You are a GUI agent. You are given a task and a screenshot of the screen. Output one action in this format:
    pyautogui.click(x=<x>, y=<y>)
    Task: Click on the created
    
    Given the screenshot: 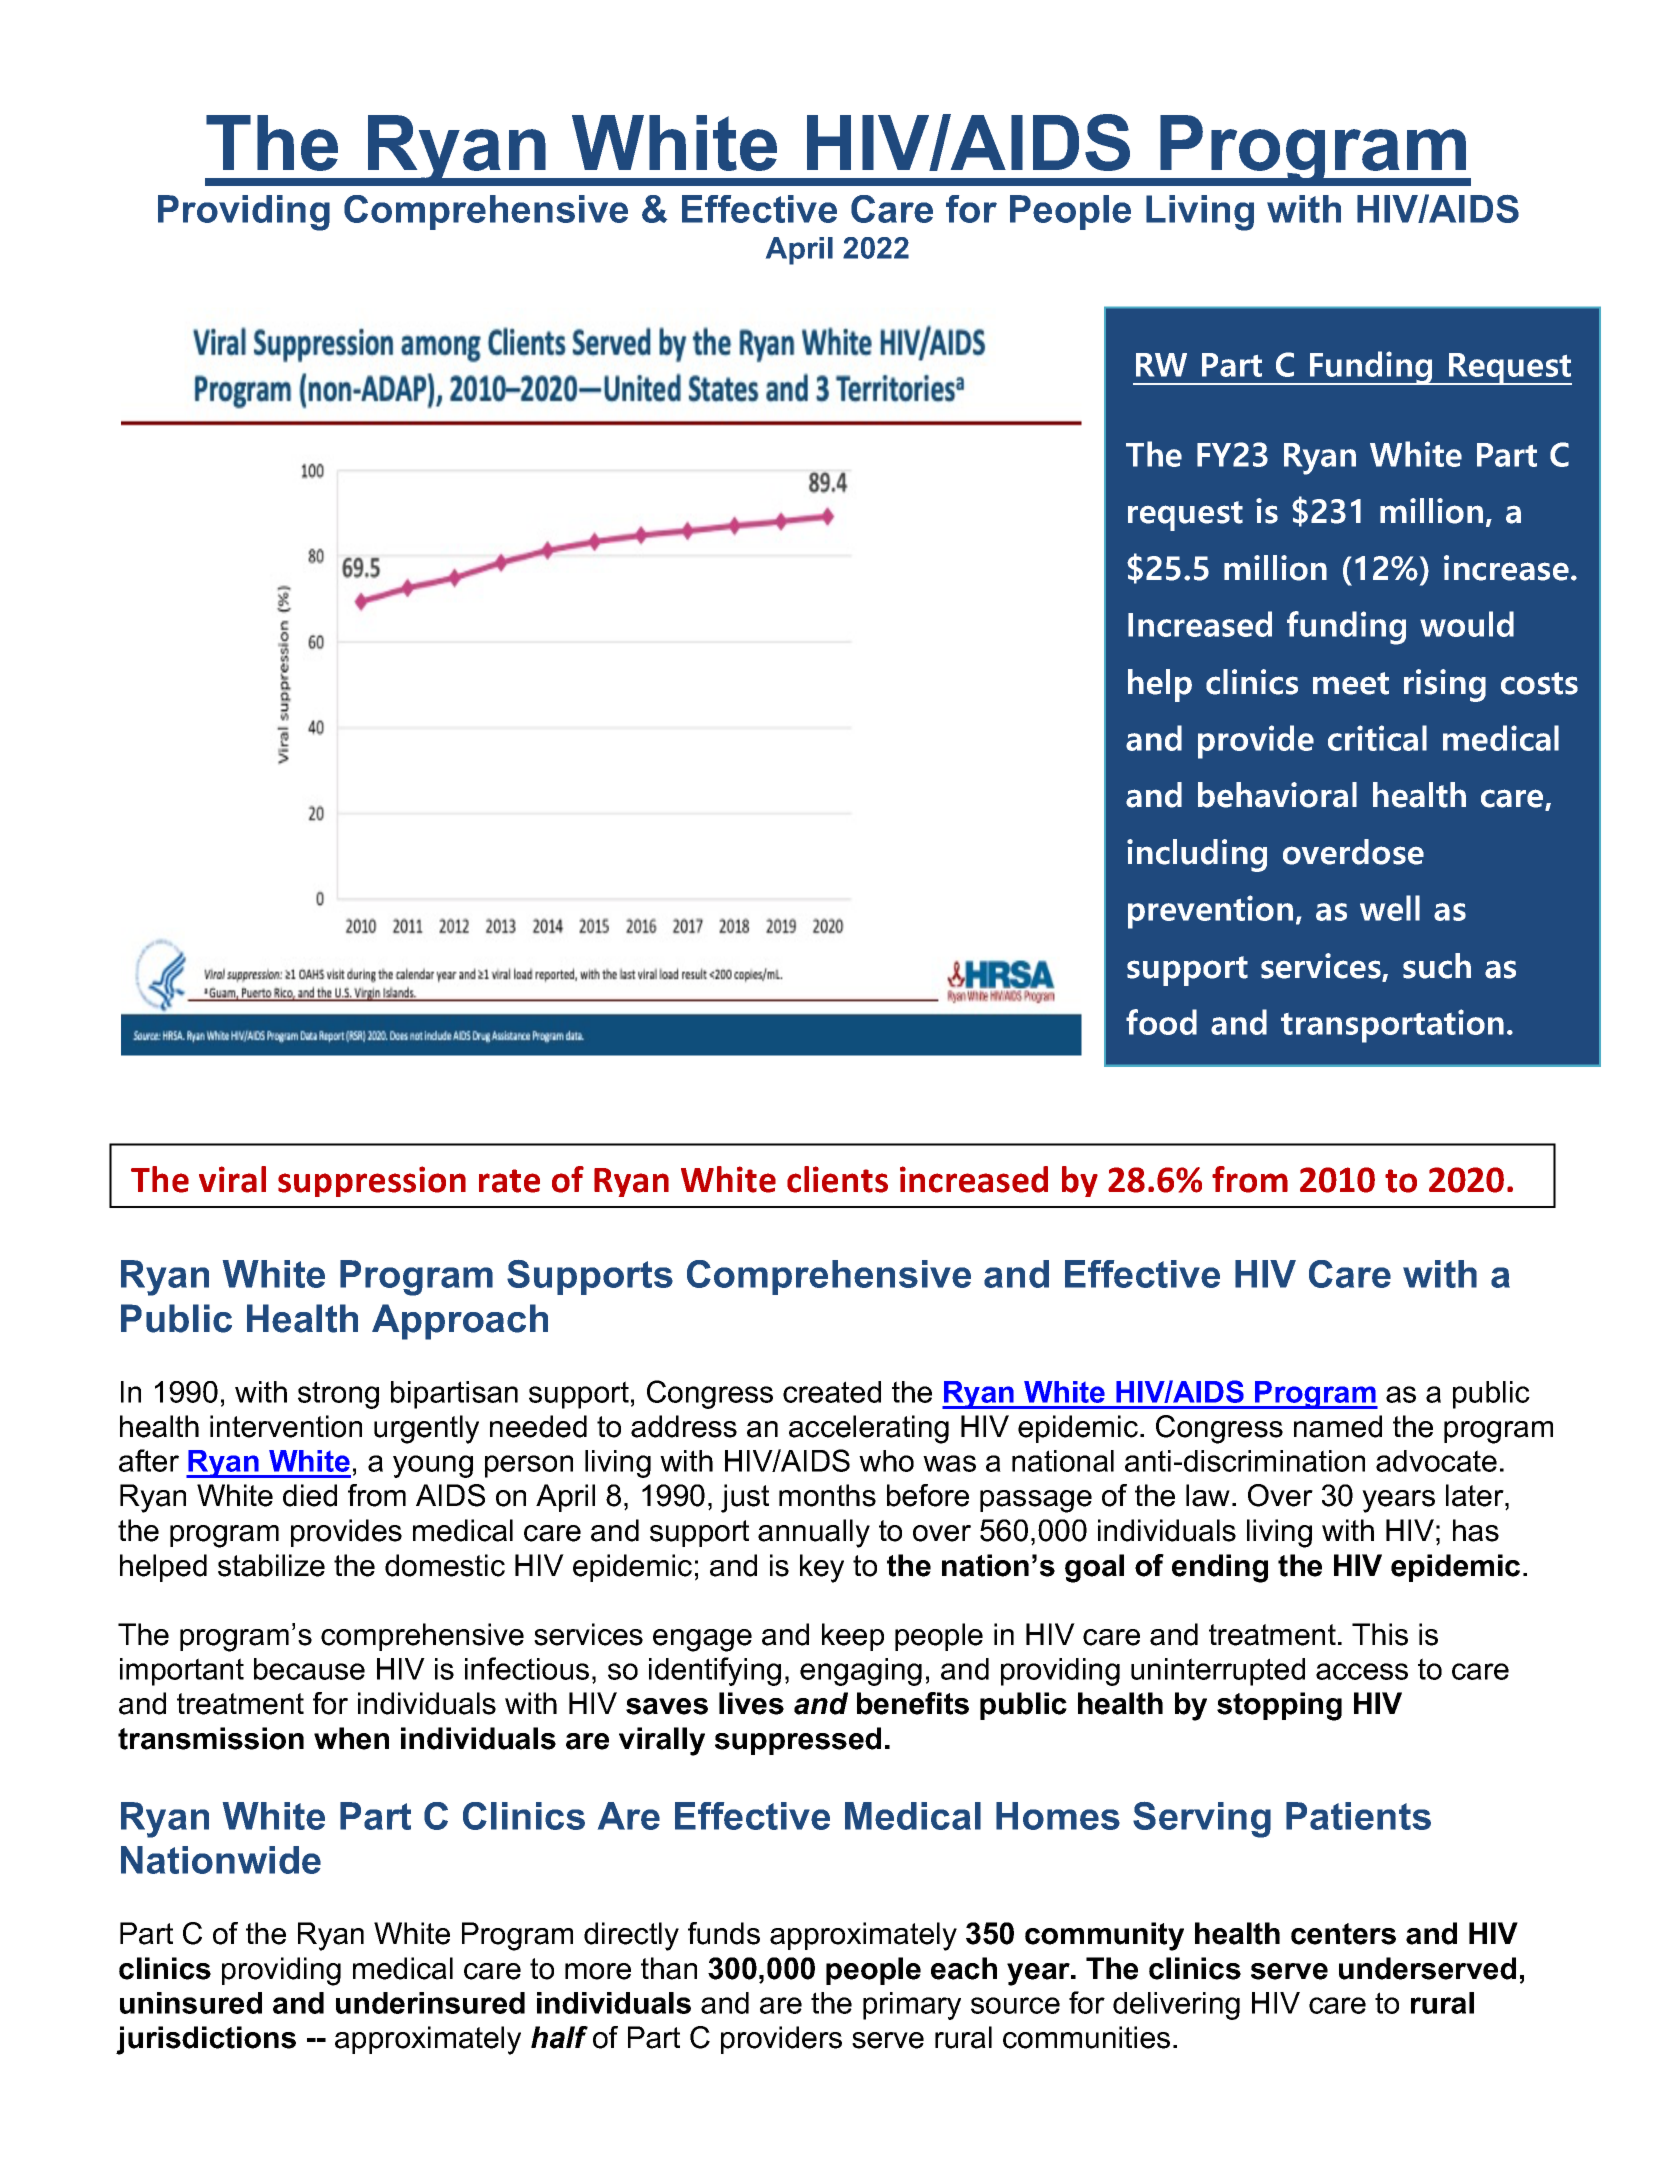 What is the action you would take?
    pyautogui.click(x=832, y=1392)
